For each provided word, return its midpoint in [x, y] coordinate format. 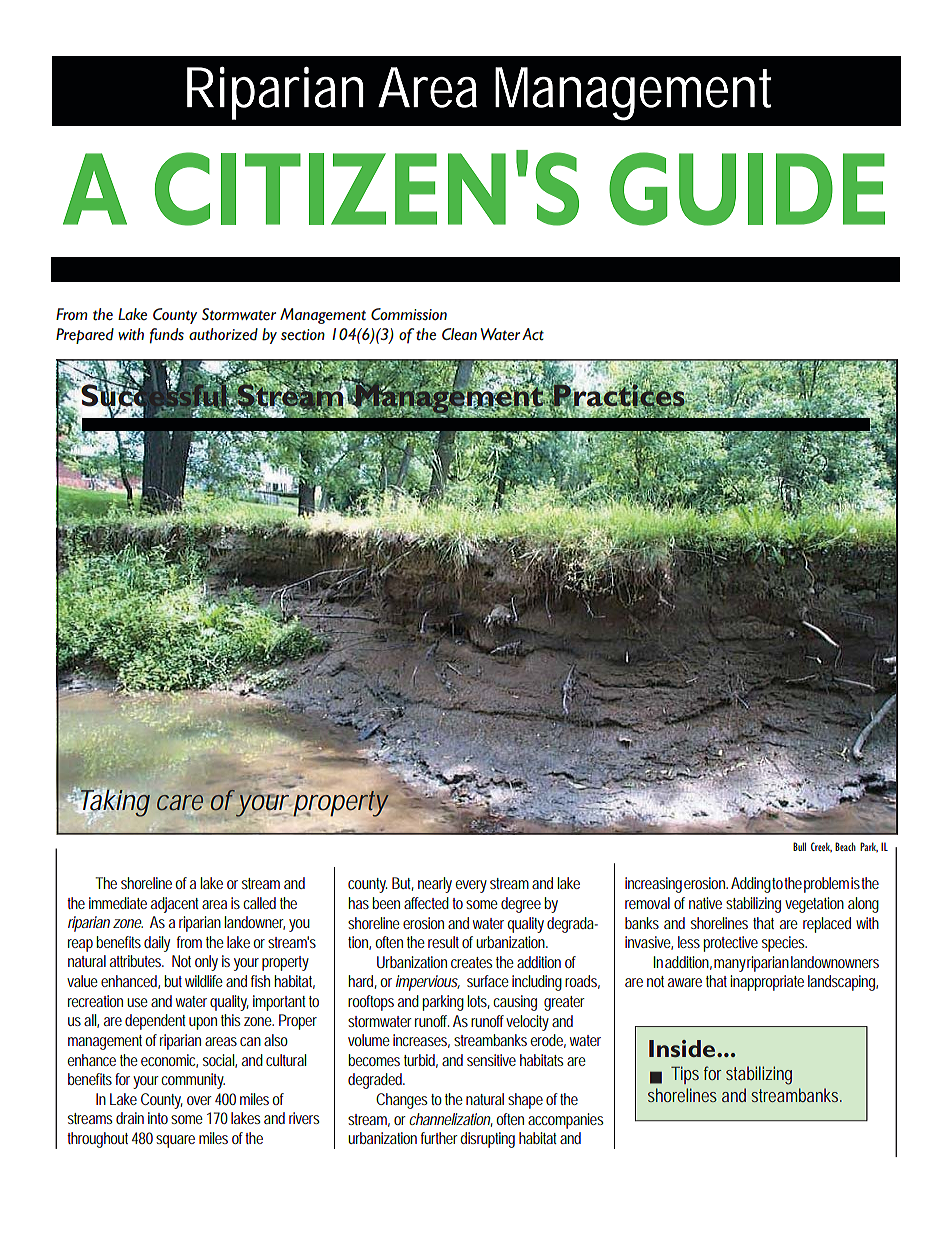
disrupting [487, 1140]
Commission [409, 314]
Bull [799, 846]
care [180, 802]
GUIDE [747, 189]
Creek [821, 847]
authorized [223, 334]
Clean [459, 334]
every [471, 886]
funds [167, 336]
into [158, 1118]
